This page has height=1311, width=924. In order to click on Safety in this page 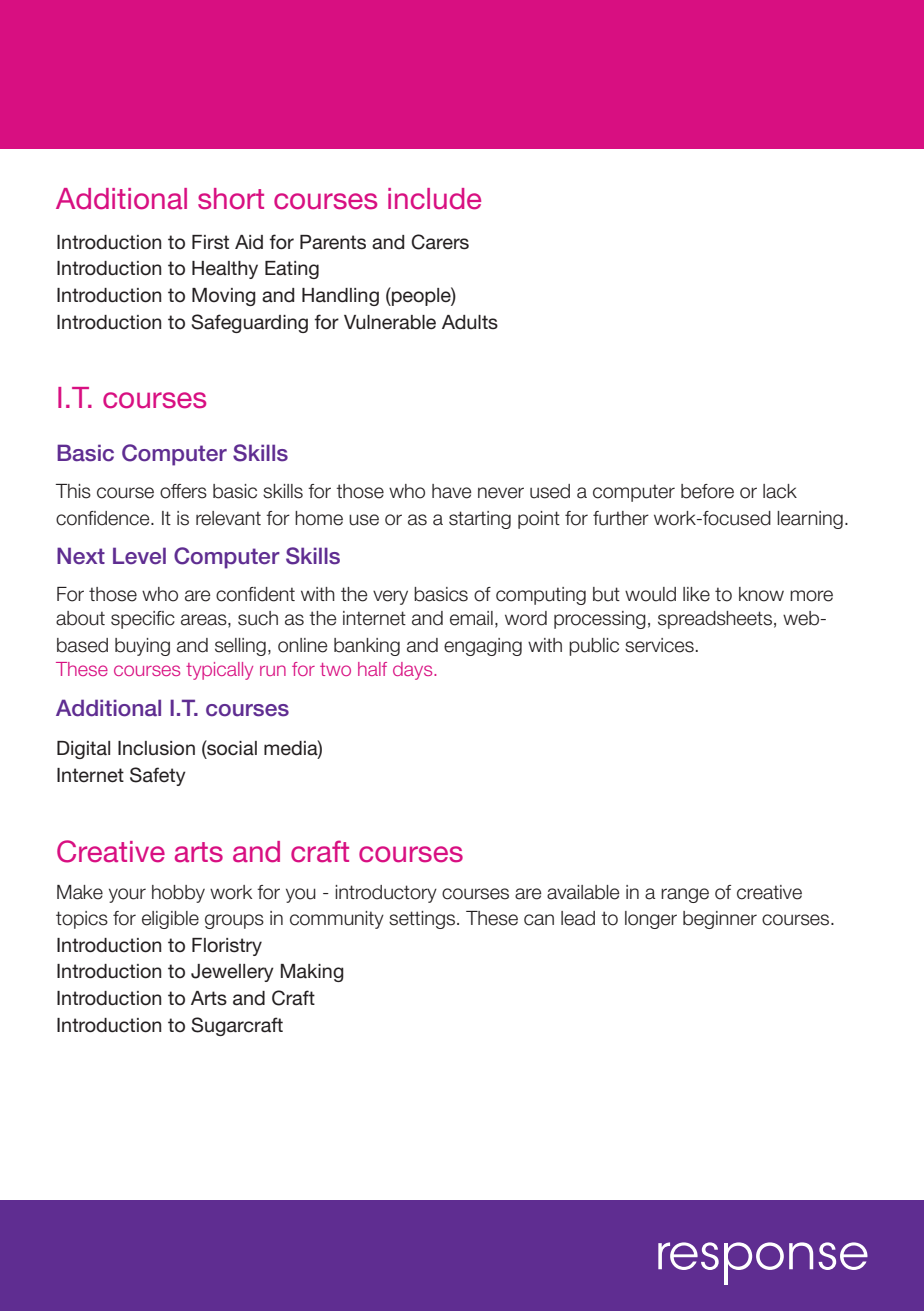, I will do `click(158, 776)`.
